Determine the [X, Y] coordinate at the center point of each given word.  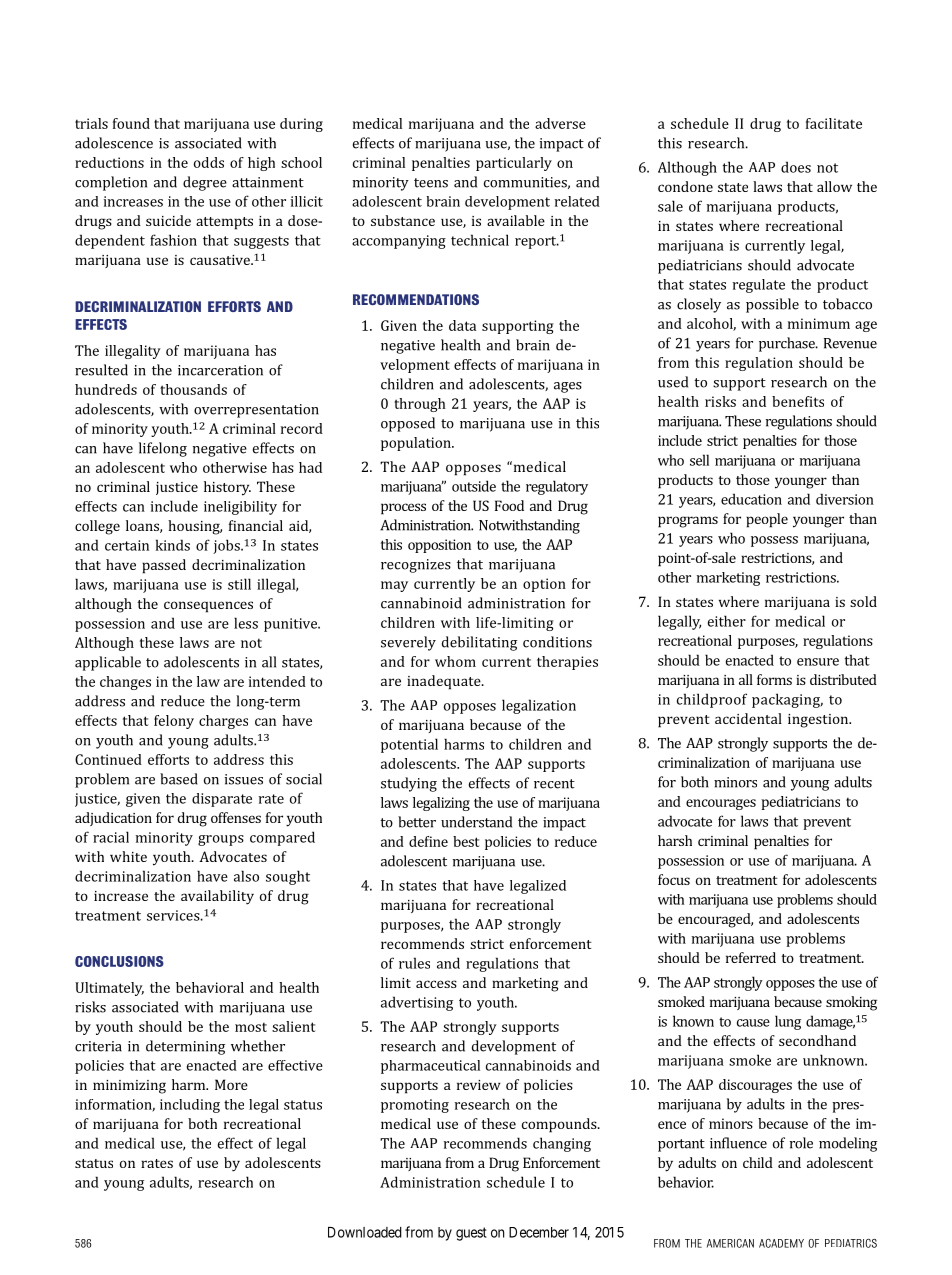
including [190, 1106]
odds [209, 162]
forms [774, 679]
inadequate [445, 682]
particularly [514, 164]
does [796, 167]
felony [174, 722]
